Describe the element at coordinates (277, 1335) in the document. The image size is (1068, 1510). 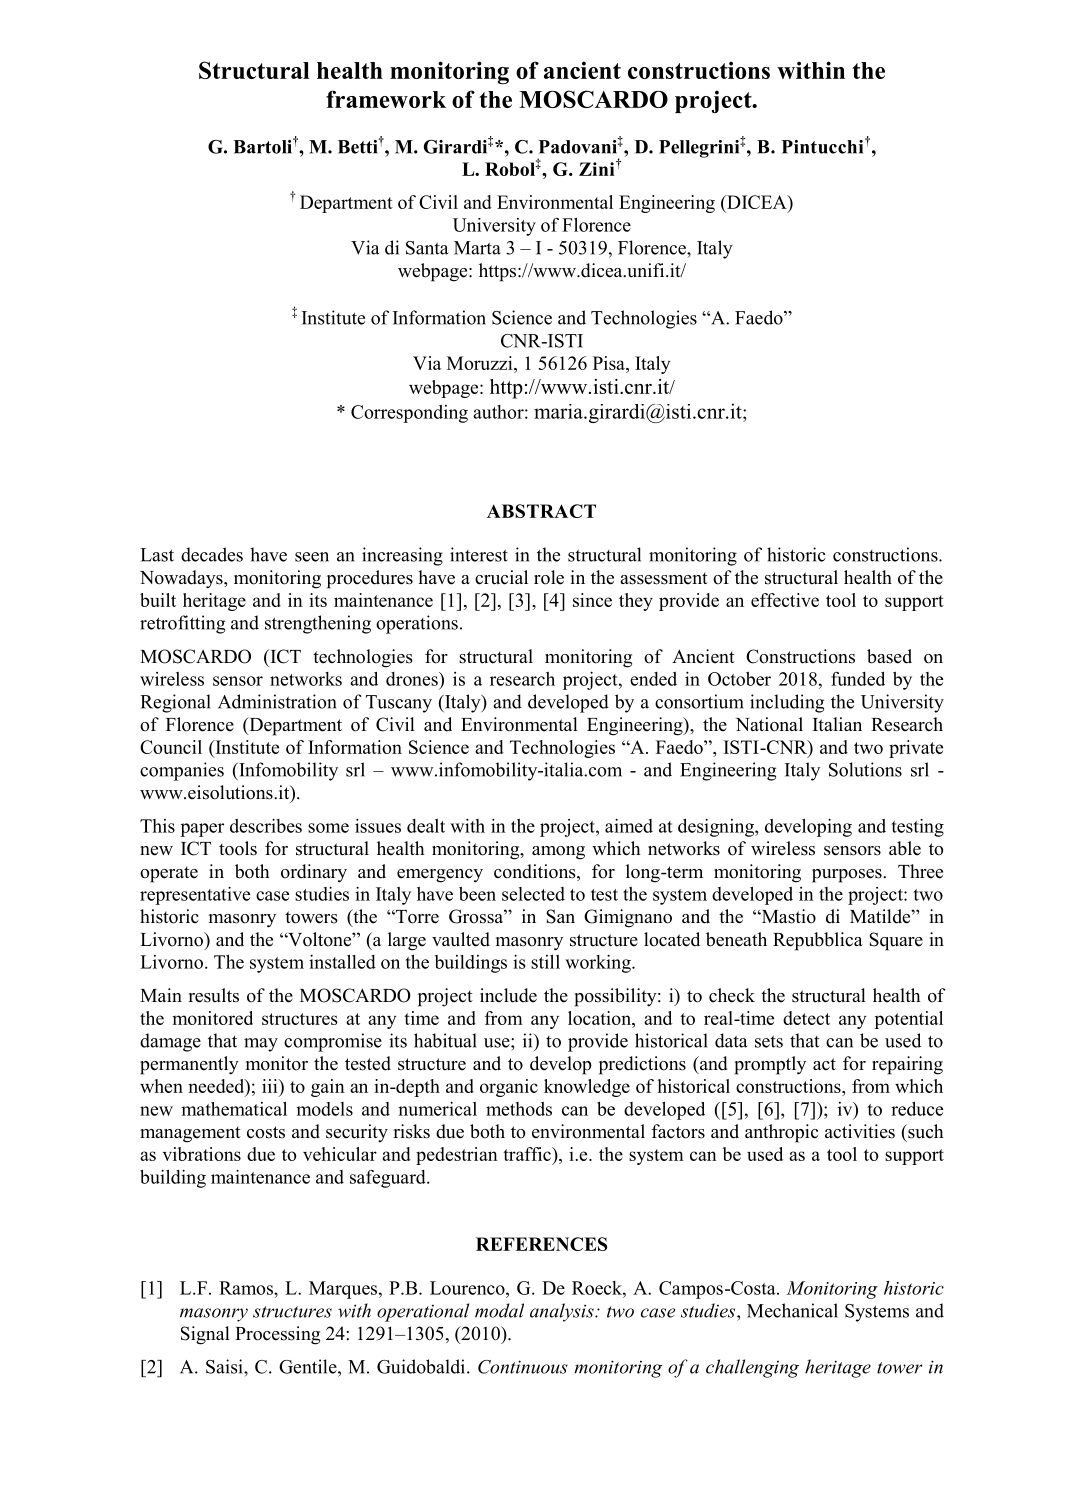
I see `Processing` at that location.
